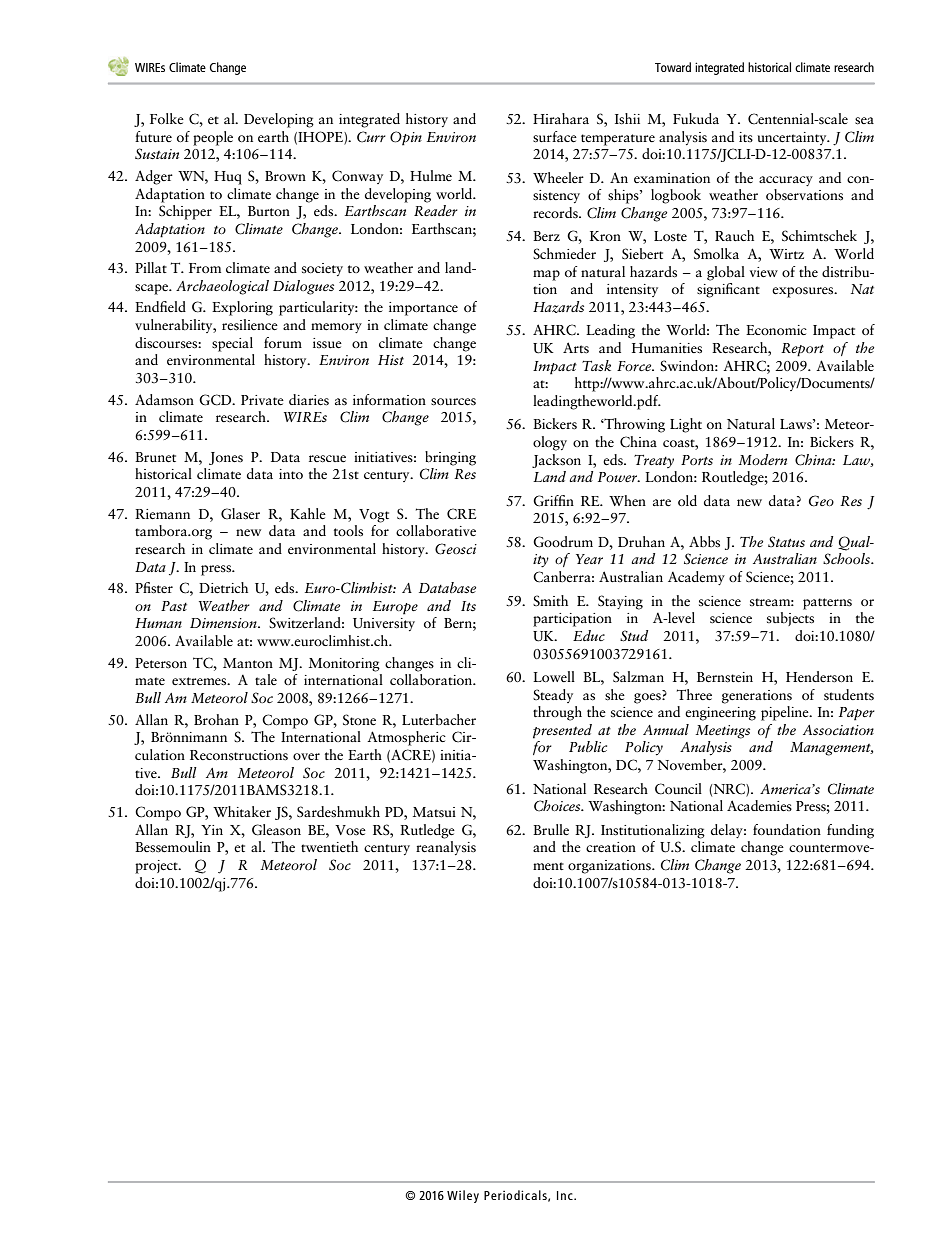 The height and width of the page is (1256, 952). What do you see at coordinates (157, 867) in the page?
I see `project` at bounding box center [157, 867].
